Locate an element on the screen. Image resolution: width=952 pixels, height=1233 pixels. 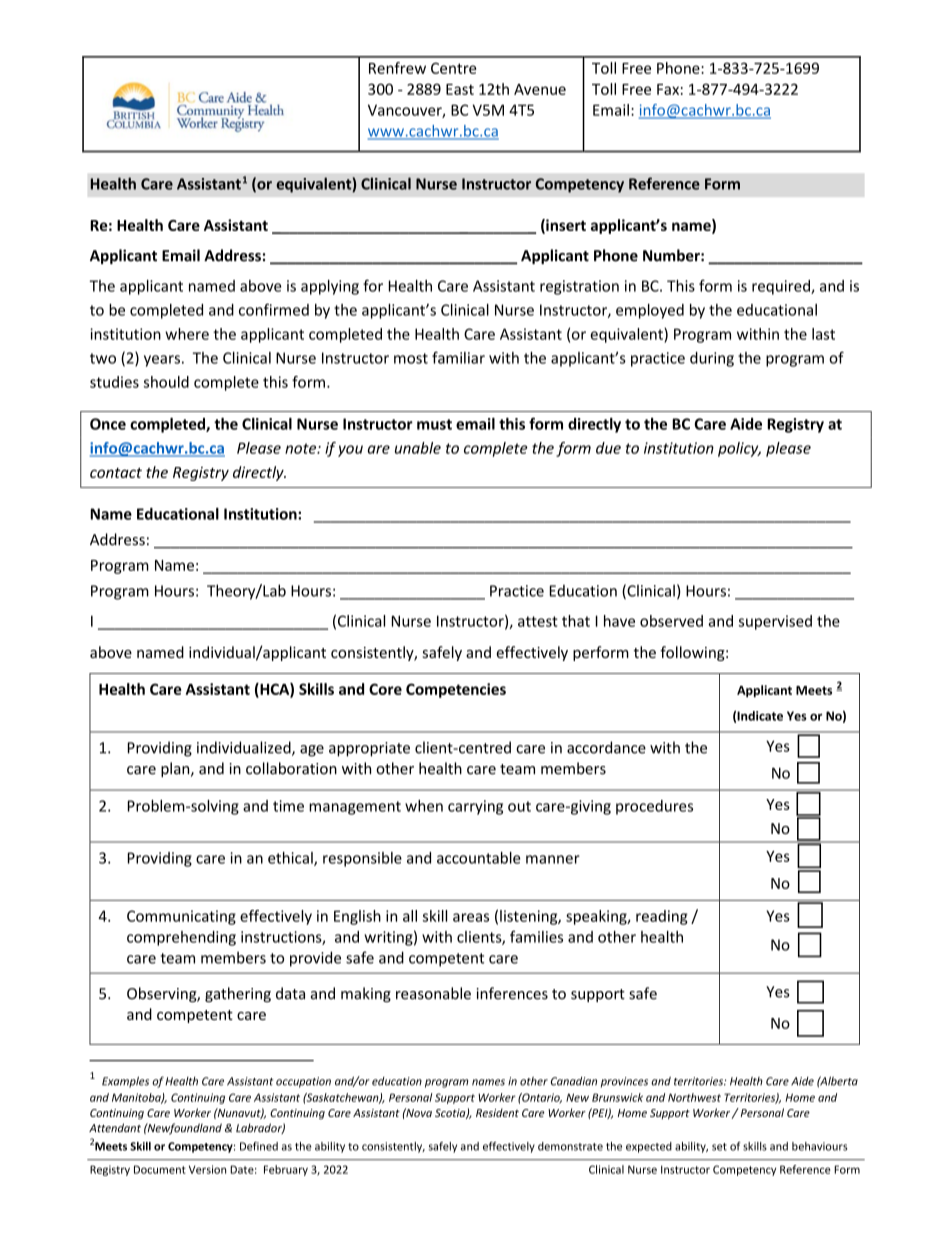
attest is located at coordinates (538, 621).
